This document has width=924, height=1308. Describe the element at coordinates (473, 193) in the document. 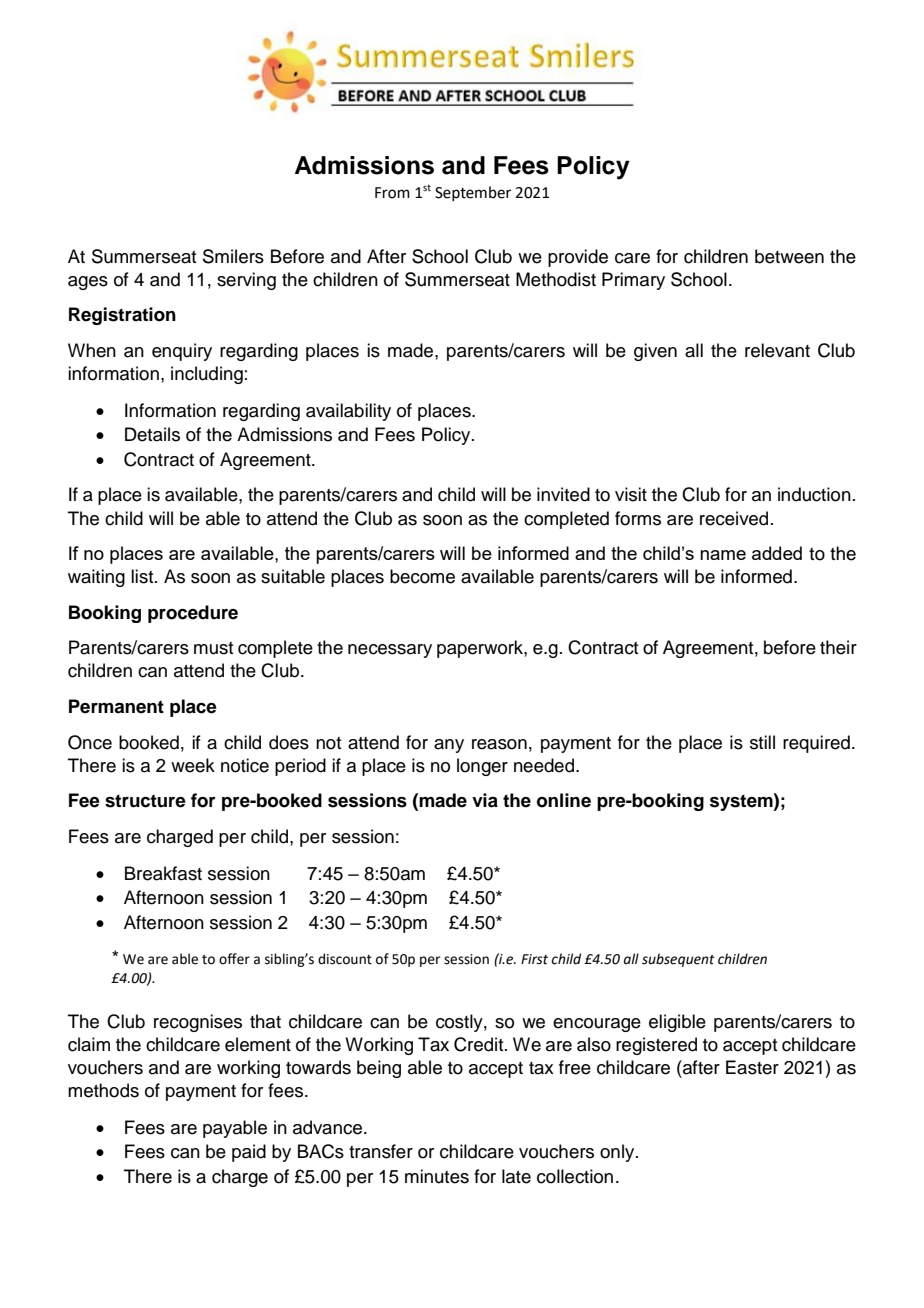

I see `September` at that location.
